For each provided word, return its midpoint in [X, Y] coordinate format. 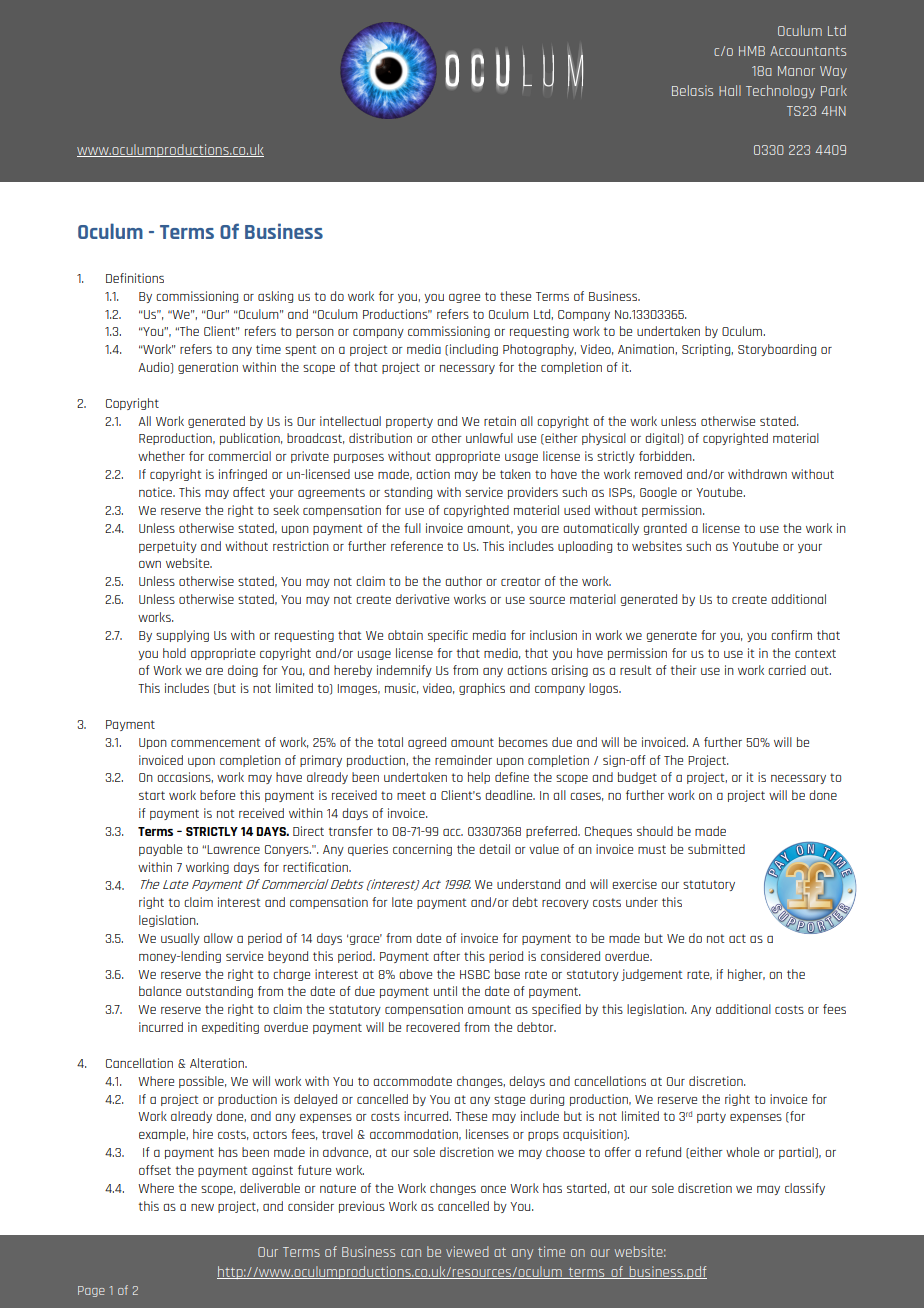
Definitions [135, 278]
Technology [780, 92]
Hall [730, 90]
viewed [467, 1251]
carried [787, 670]
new [202, 1207]
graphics [482, 689]
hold [174, 653]
